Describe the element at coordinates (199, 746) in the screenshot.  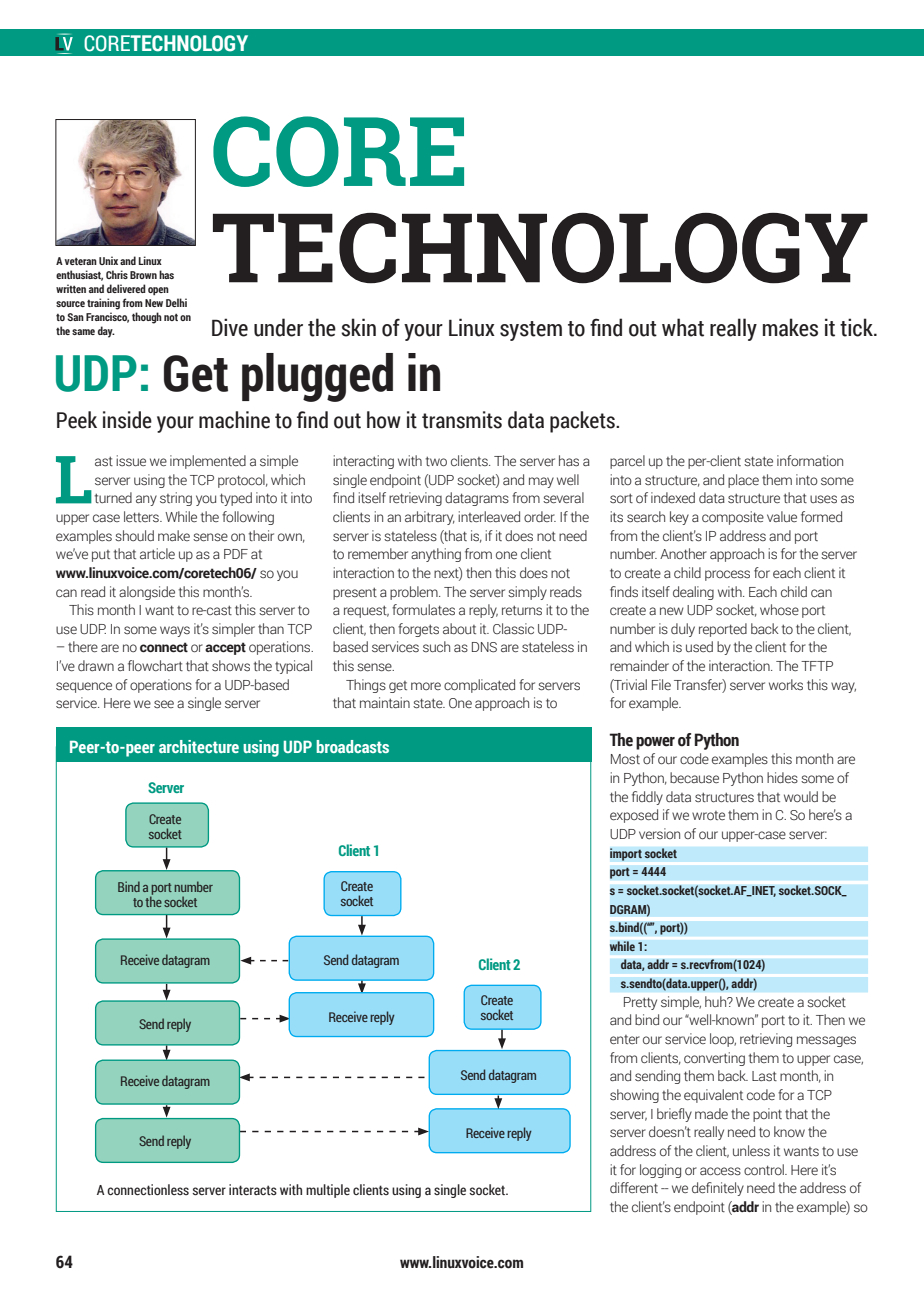
I see `architecture` at that location.
